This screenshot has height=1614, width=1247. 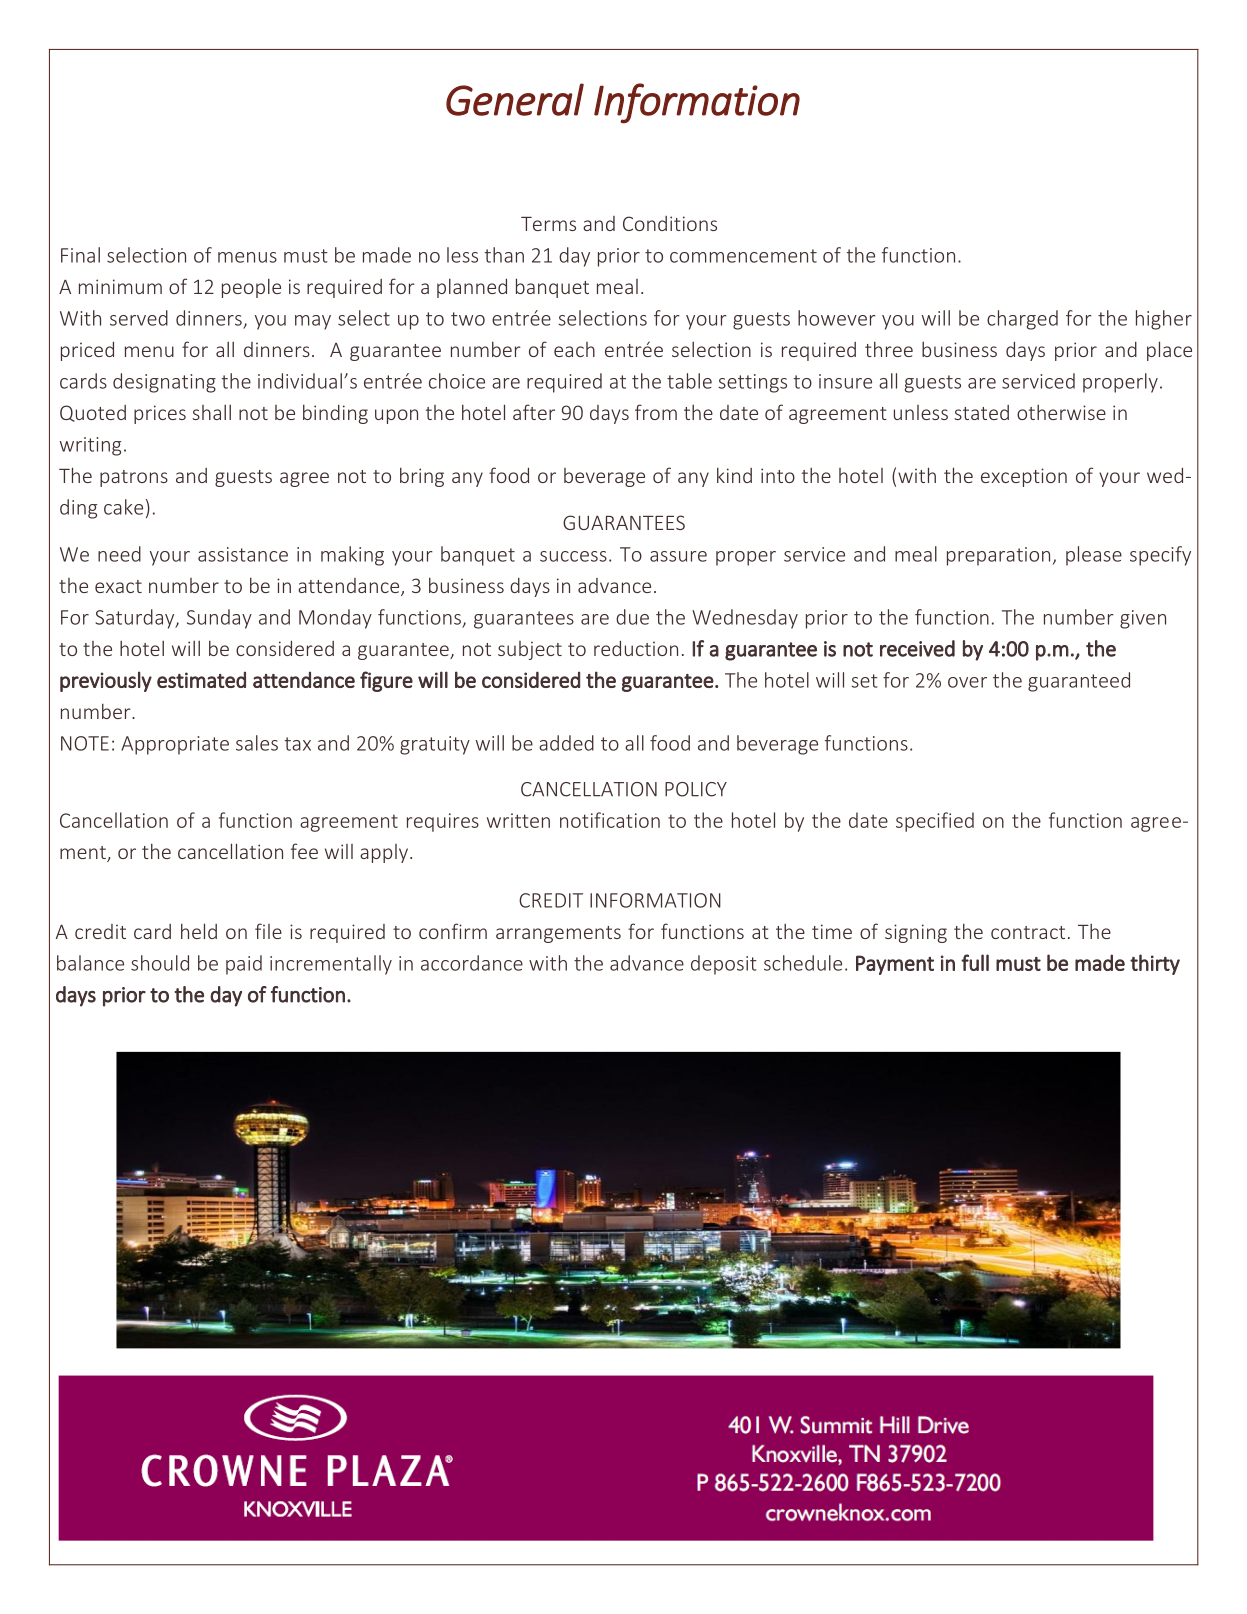 What do you see at coordinates (573, 556) in the screenshot?
I see `success` at bounding box center [573, 556].
